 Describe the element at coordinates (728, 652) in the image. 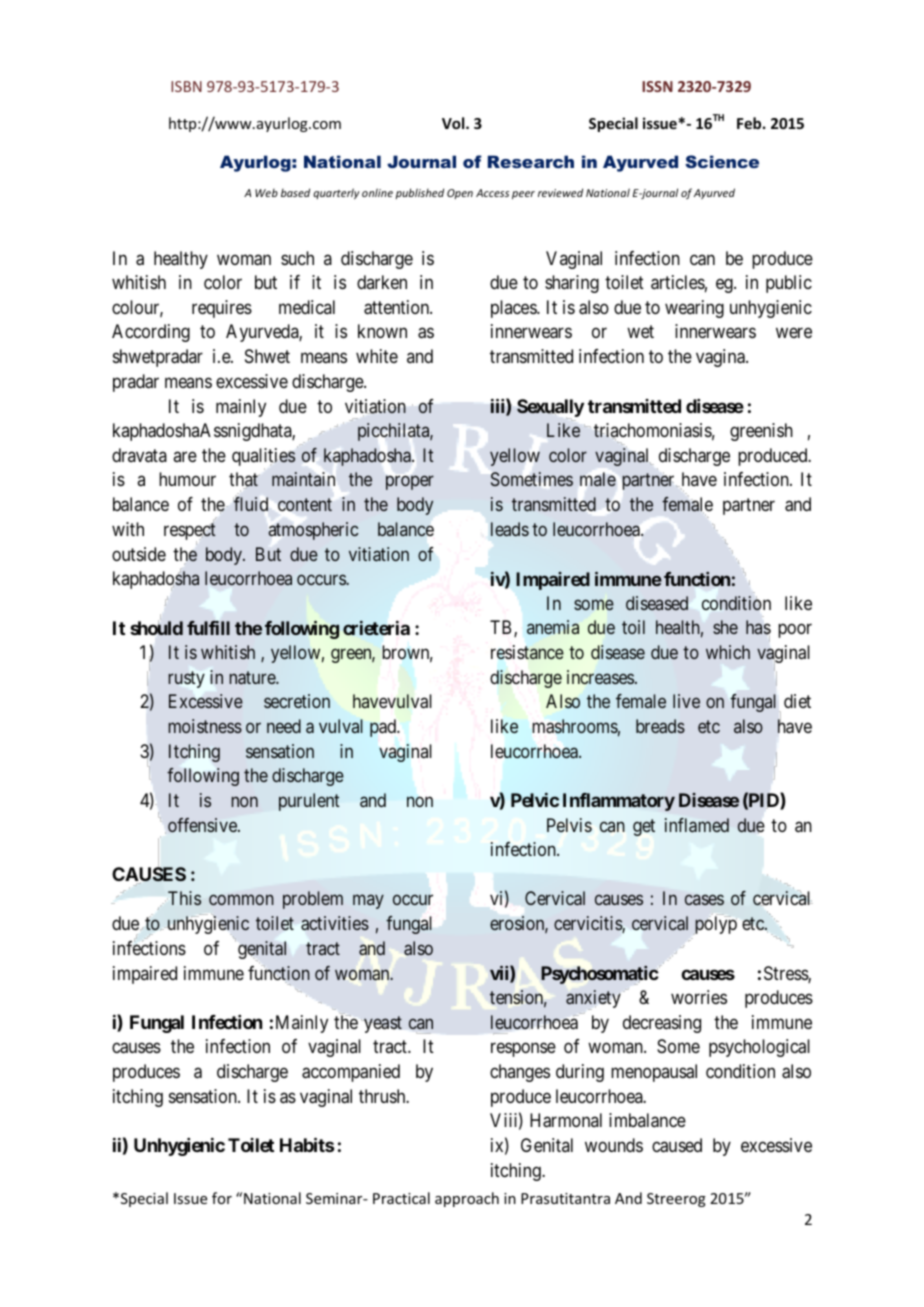

I see `which` at that location.
